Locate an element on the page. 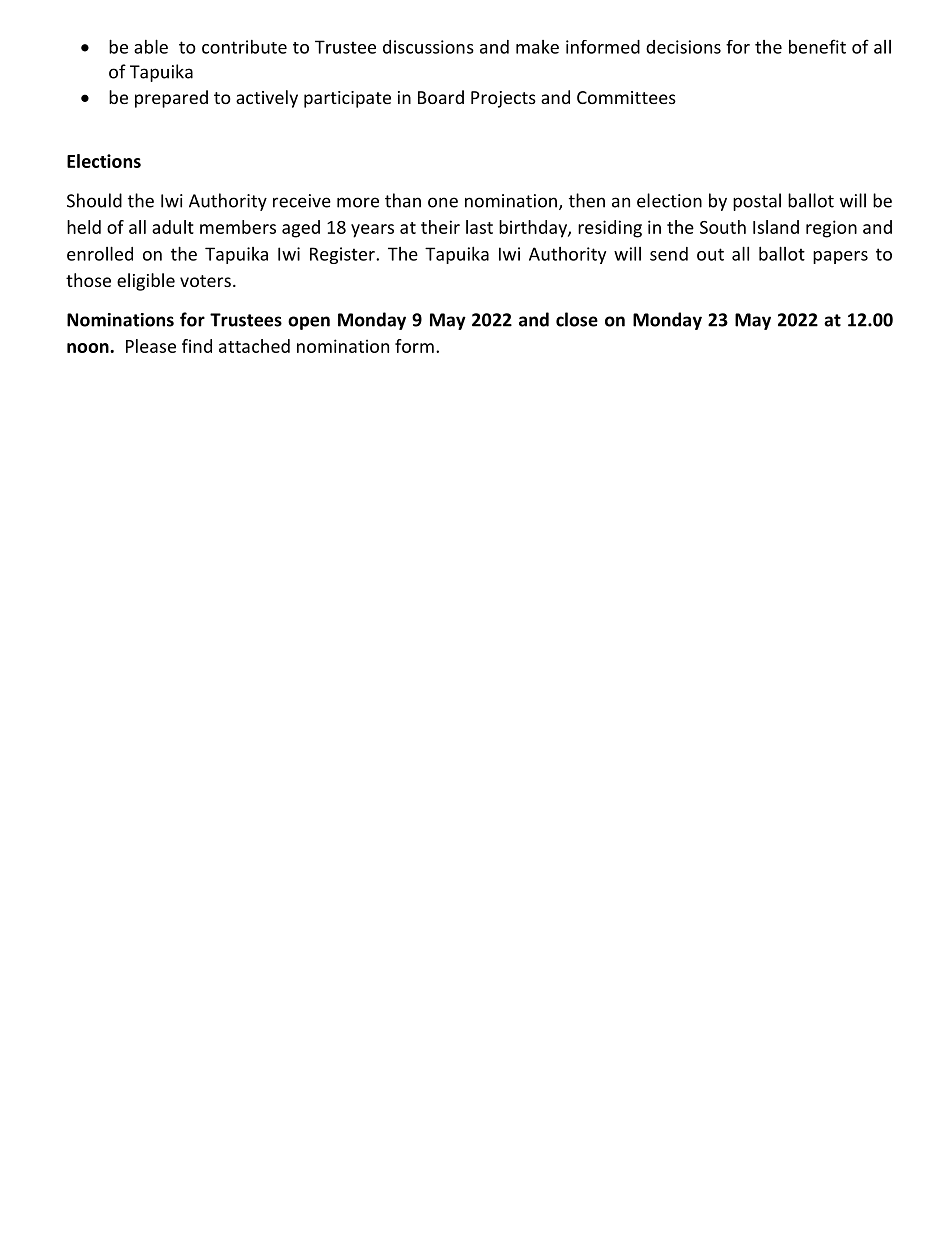  one is located at coordinates (443, 202).
